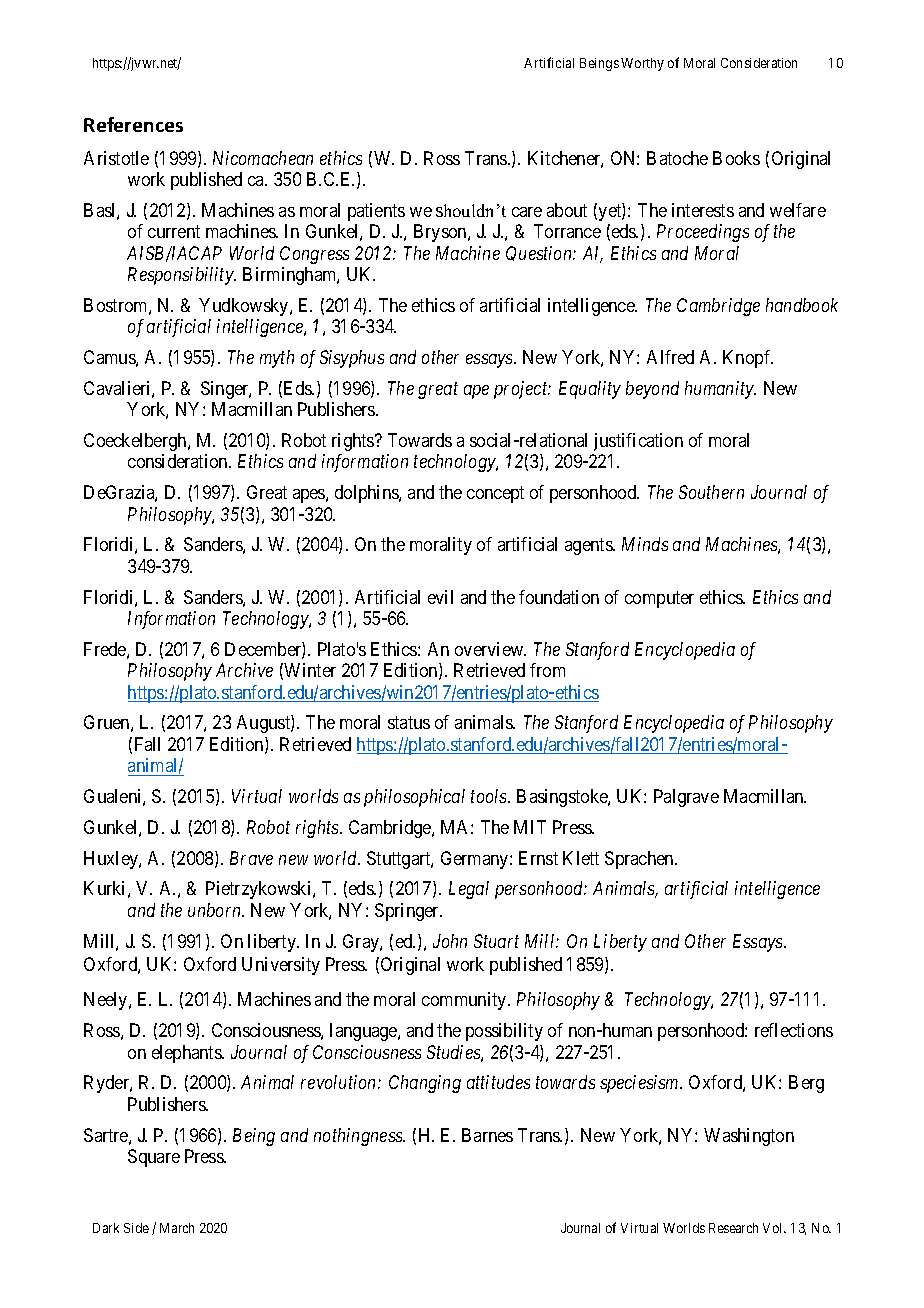 This image has width=924, height=1308. Describe the element at coordinates (711, 492) in the image. I see `Southern` at that location.
